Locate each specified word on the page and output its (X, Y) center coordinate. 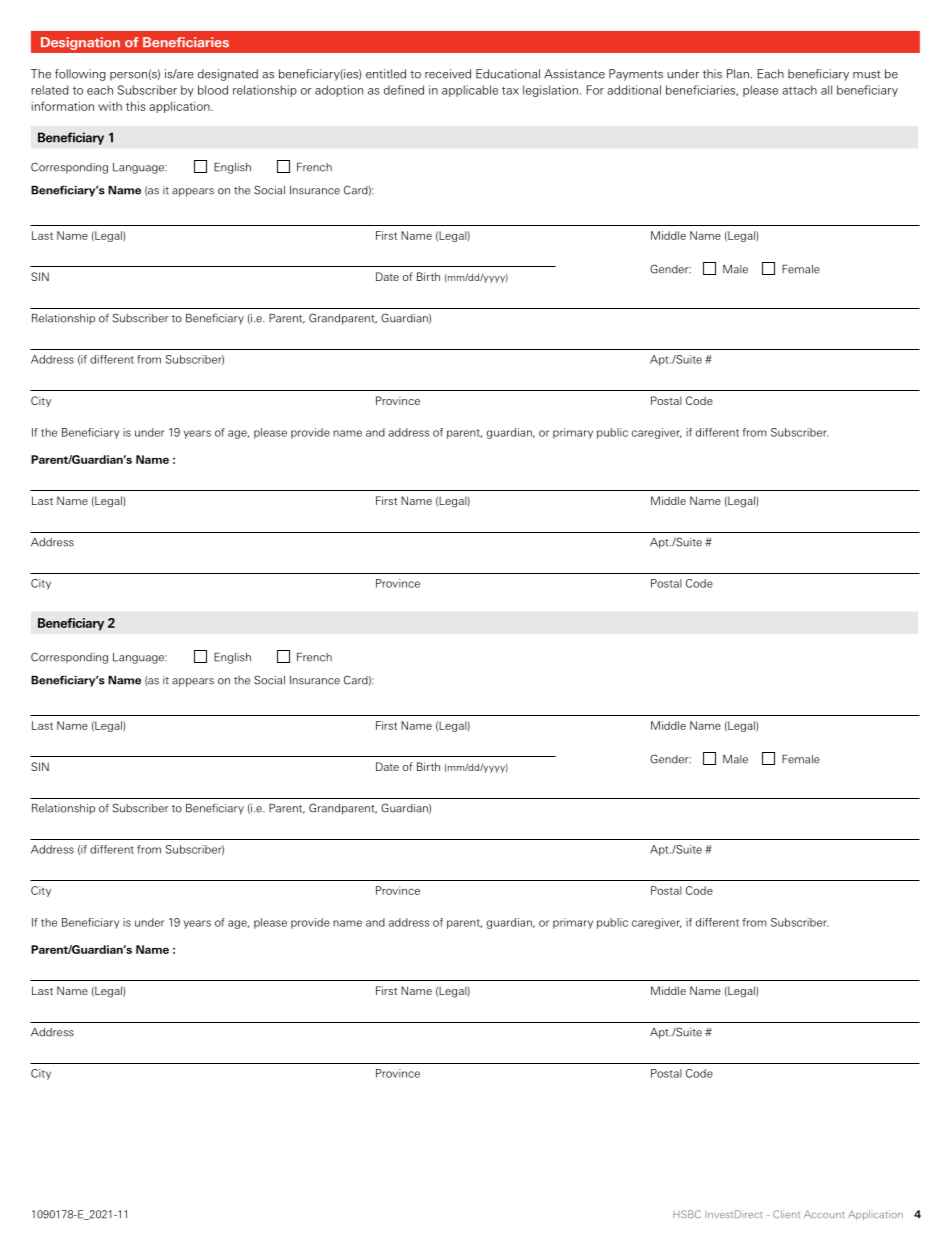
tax (510, 91)
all (826, 90)
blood (213, 90)
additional (634, 90)
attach (799, 90)
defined (404, 90)
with (110, 106)
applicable (470, 91)
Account (824, 1214)
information (63, 106)
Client (786, 1214)
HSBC (687, 1214)
